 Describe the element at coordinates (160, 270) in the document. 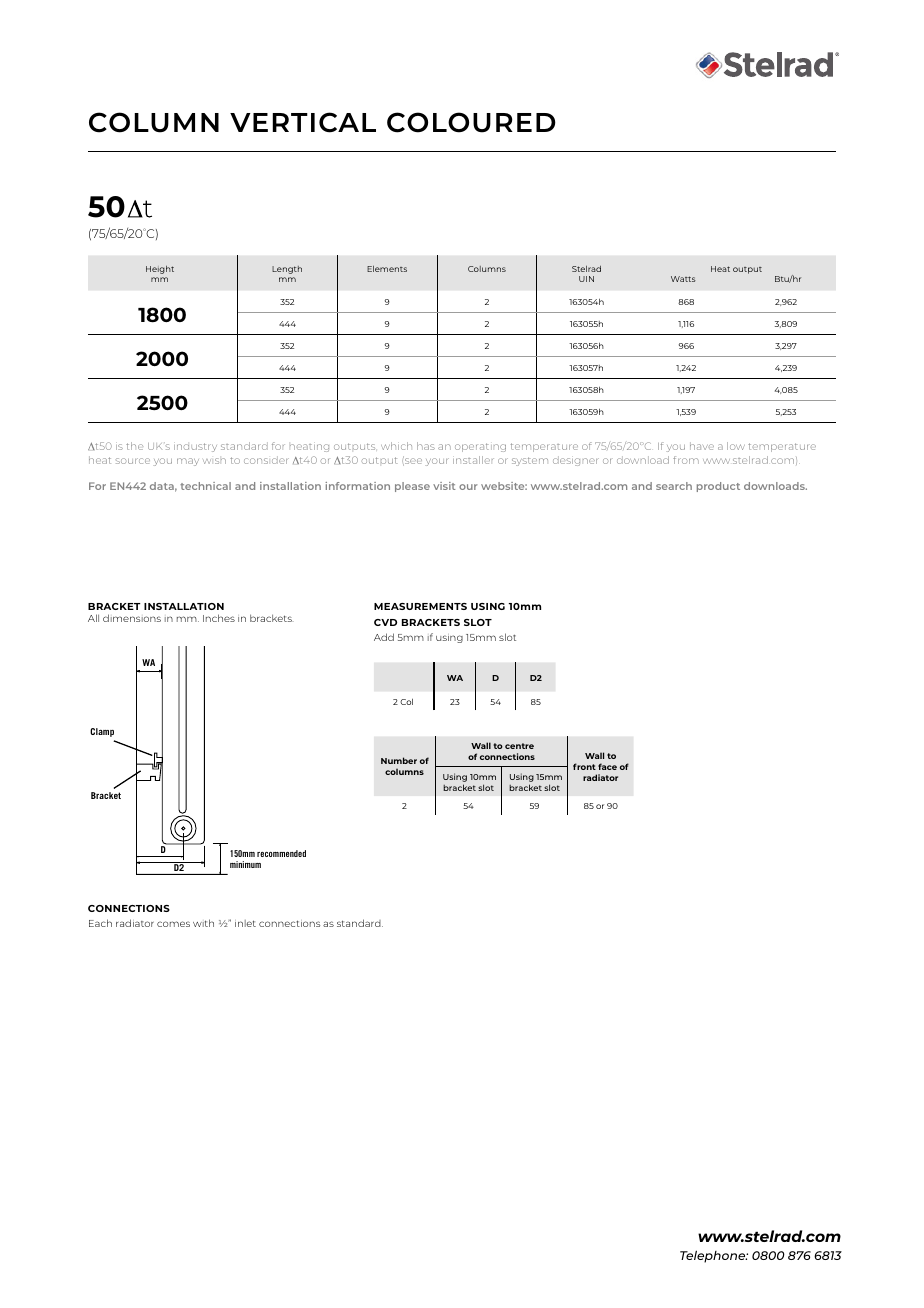

I see `Height` at that location.
